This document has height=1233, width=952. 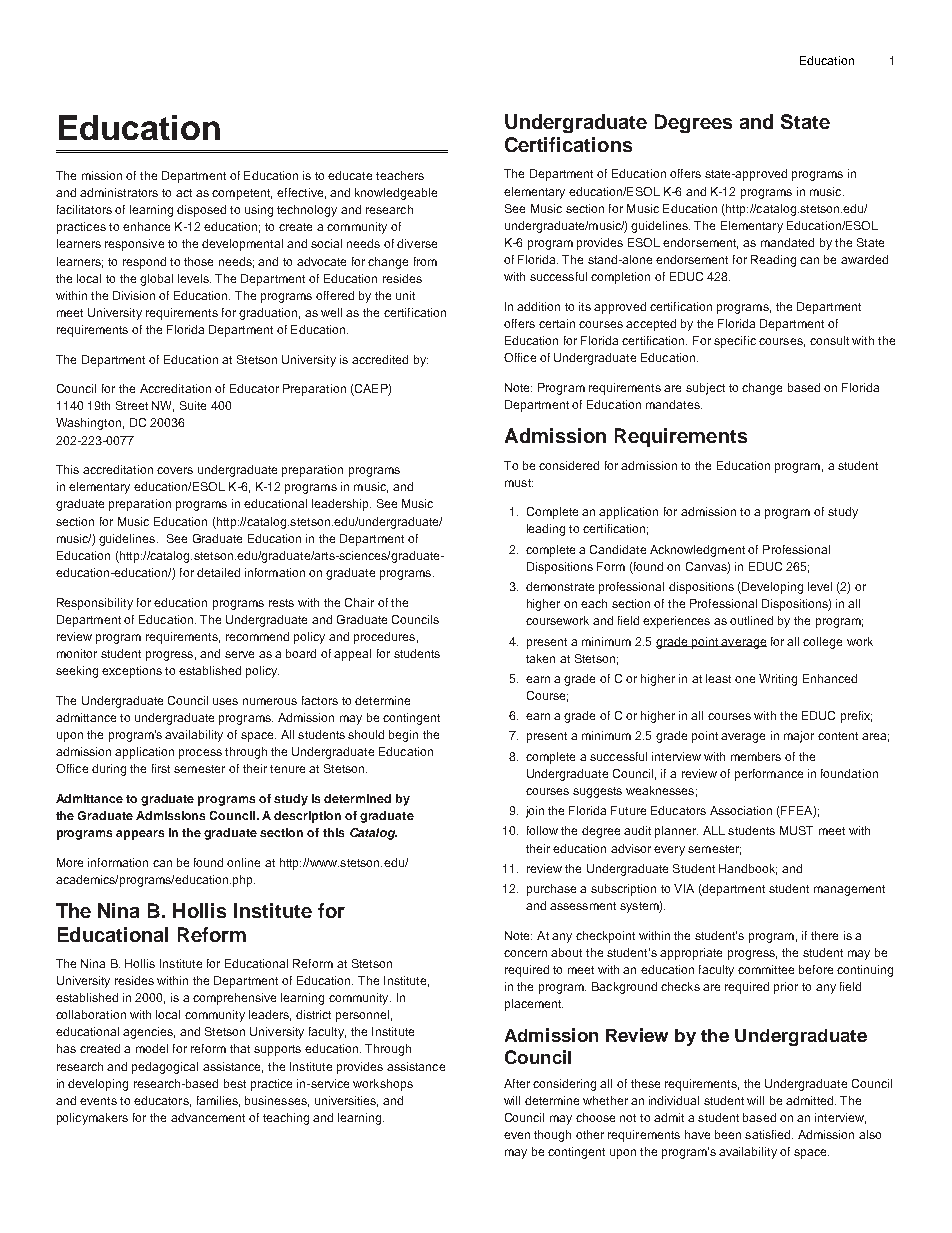 I want to click on considered, so click(x=569, y=465).
